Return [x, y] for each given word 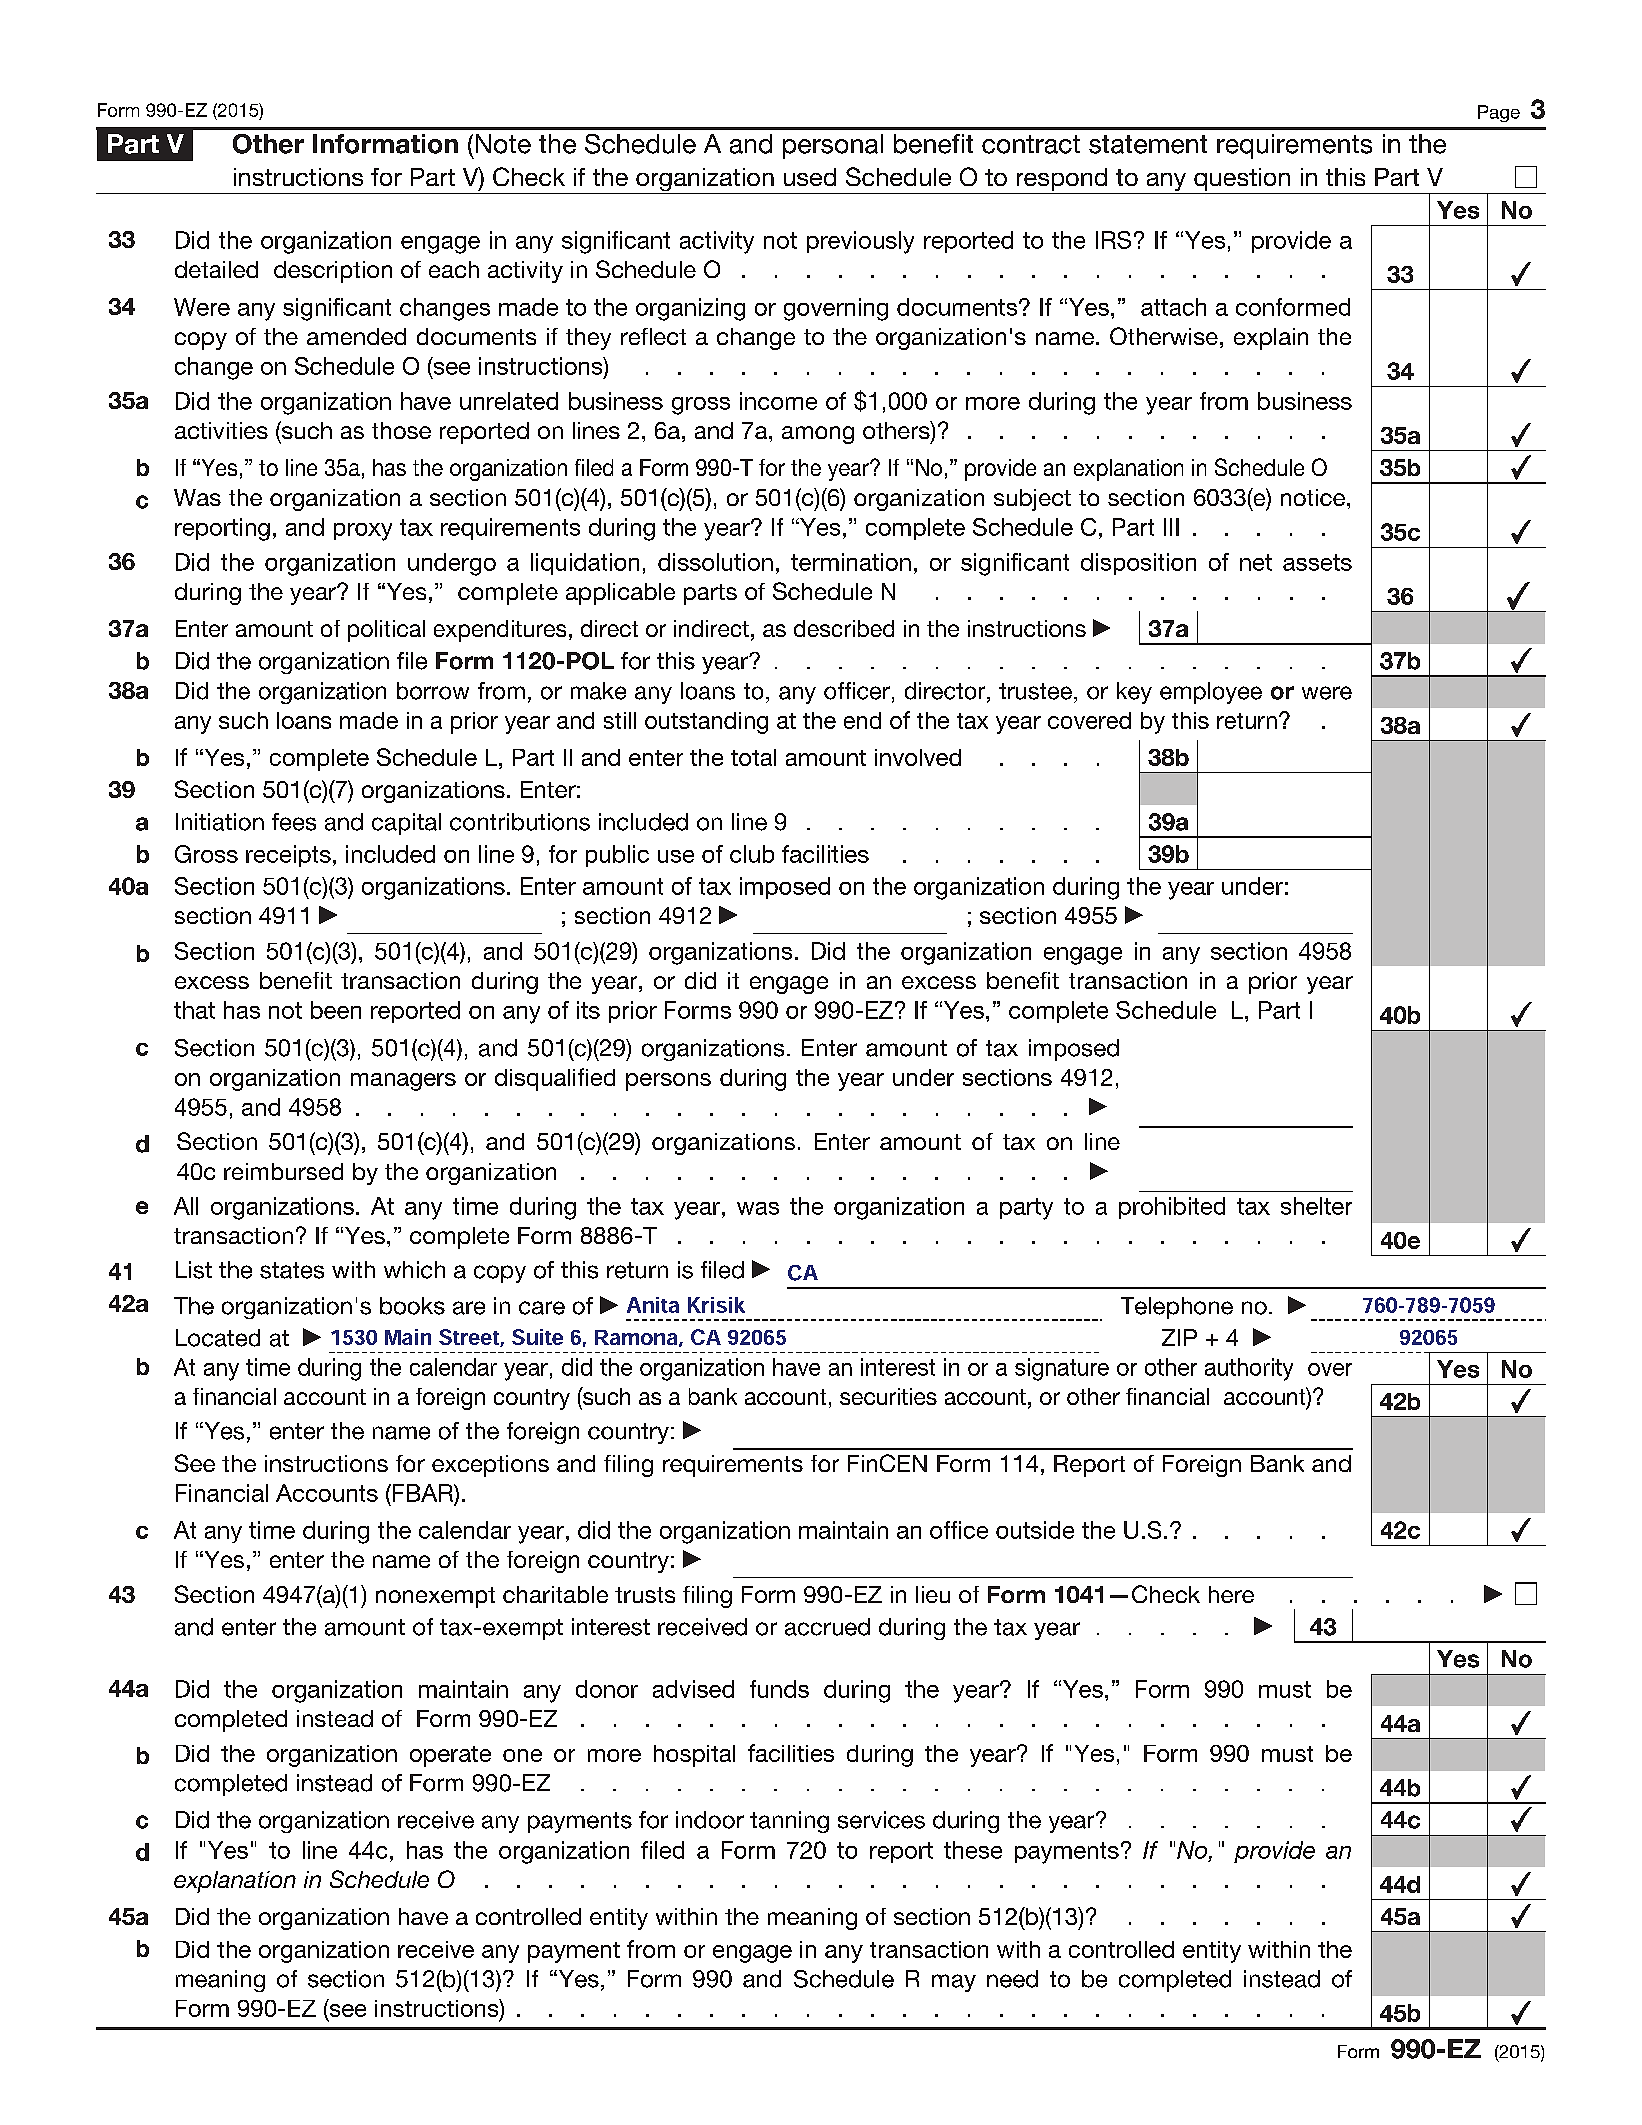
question [1242, 179]
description [333, 272]
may [954, 1983]
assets [1317, 562]
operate [450, 1756]
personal [833, 146]
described [844, 628]
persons [668, 1082]
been [336, 1010]
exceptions [490, 1466]
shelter [1316, 1206]
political [386, 631]
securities [888, 1396]
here [1231, 1594]
